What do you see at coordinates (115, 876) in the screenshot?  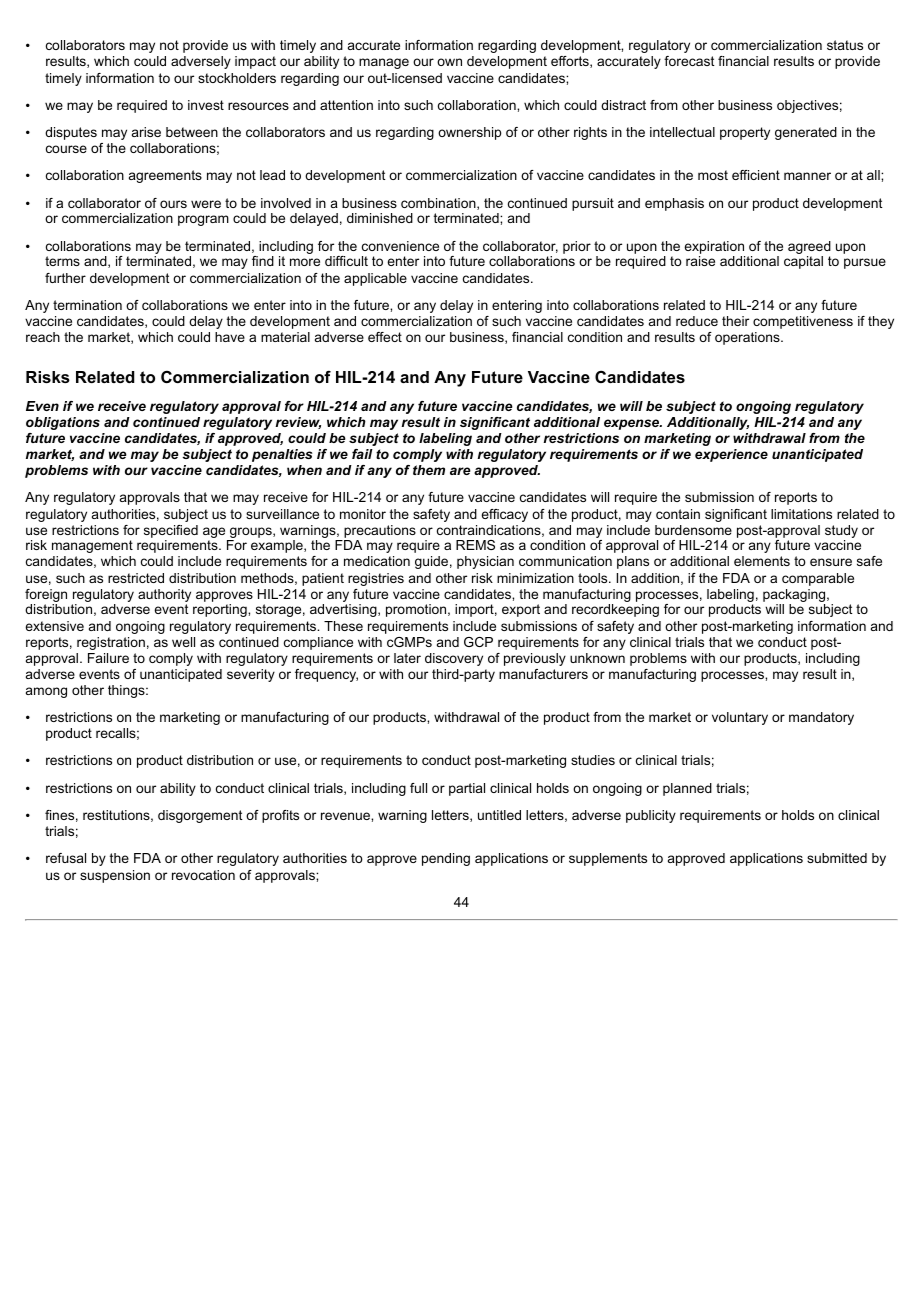 I see `suspension` at bounding box center [115, 876].
